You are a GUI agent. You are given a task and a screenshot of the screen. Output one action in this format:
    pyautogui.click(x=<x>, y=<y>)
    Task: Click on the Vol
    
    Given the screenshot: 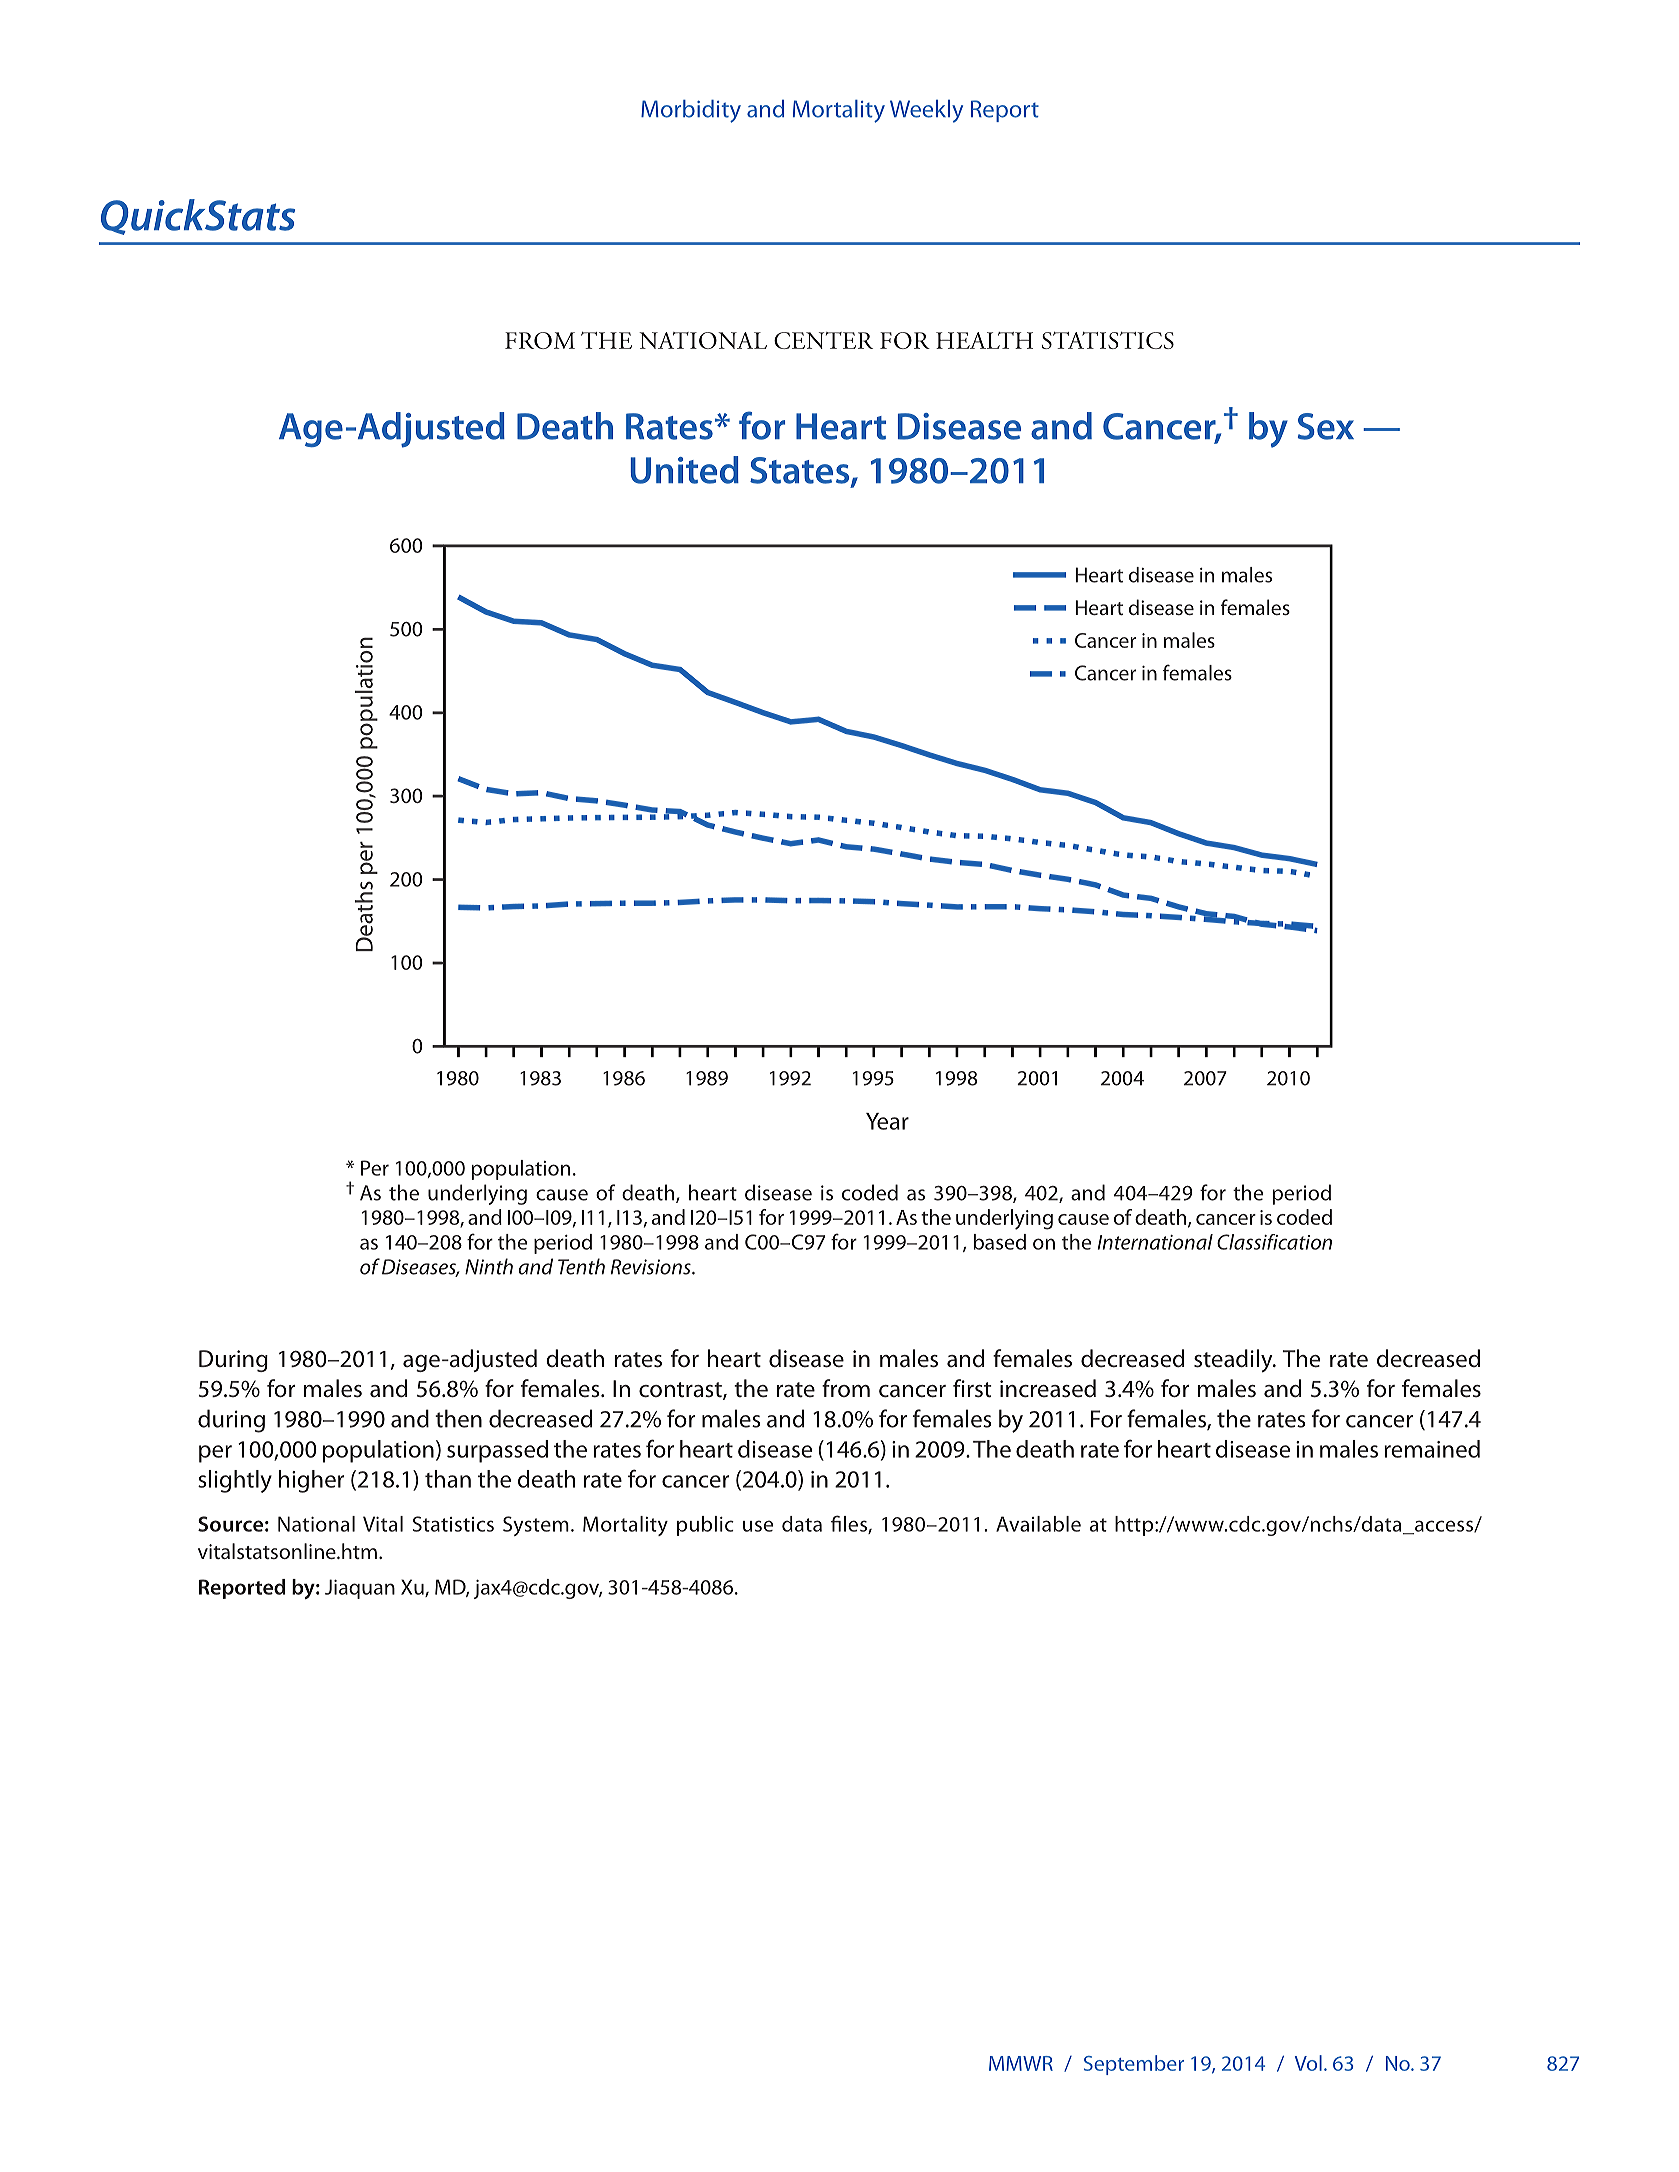 What is the action you would take?
    pyautogui.click(x=1308, y=2063)
